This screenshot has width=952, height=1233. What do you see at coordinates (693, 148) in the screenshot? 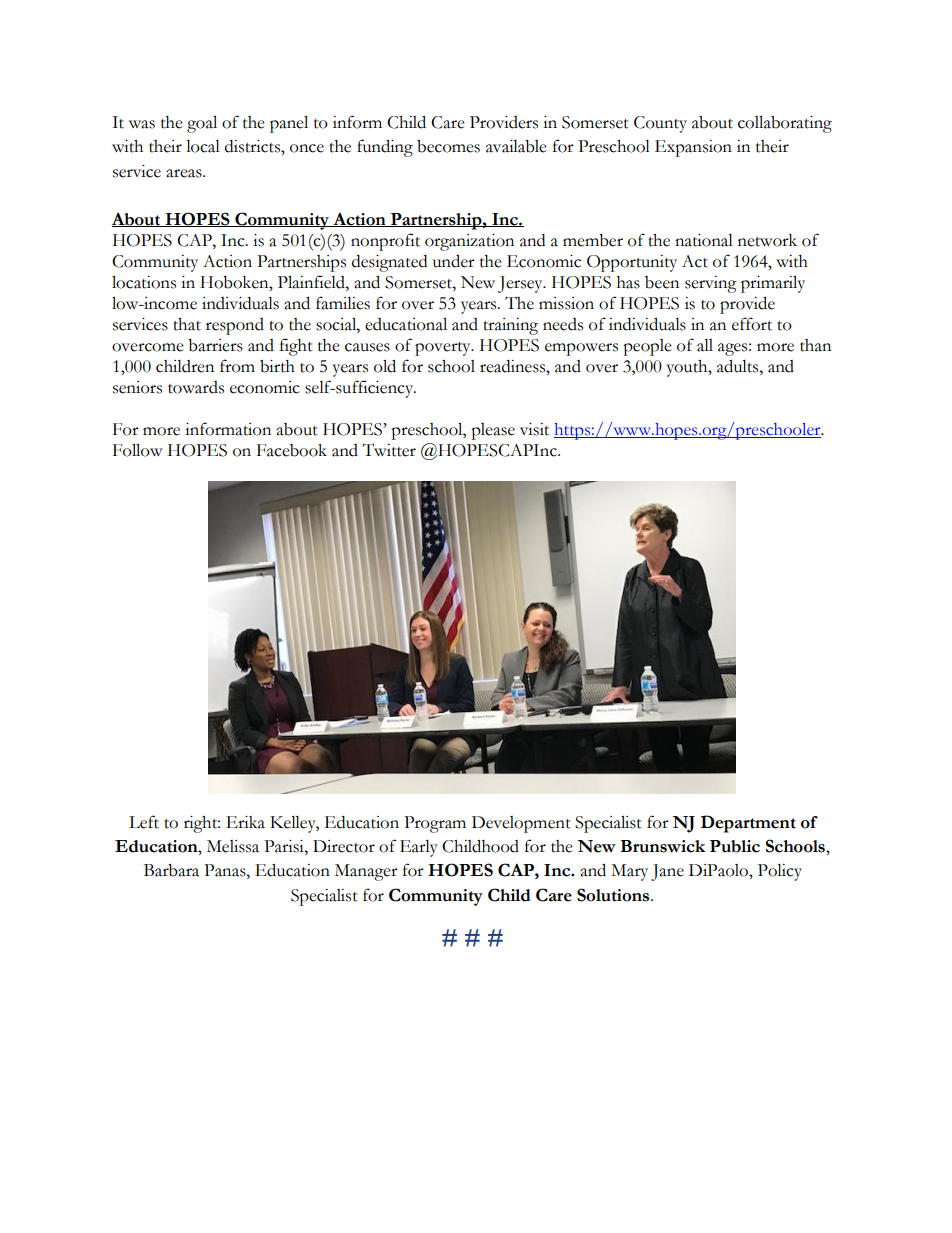
I see `Expansion` at bounding box center [693, 148].
